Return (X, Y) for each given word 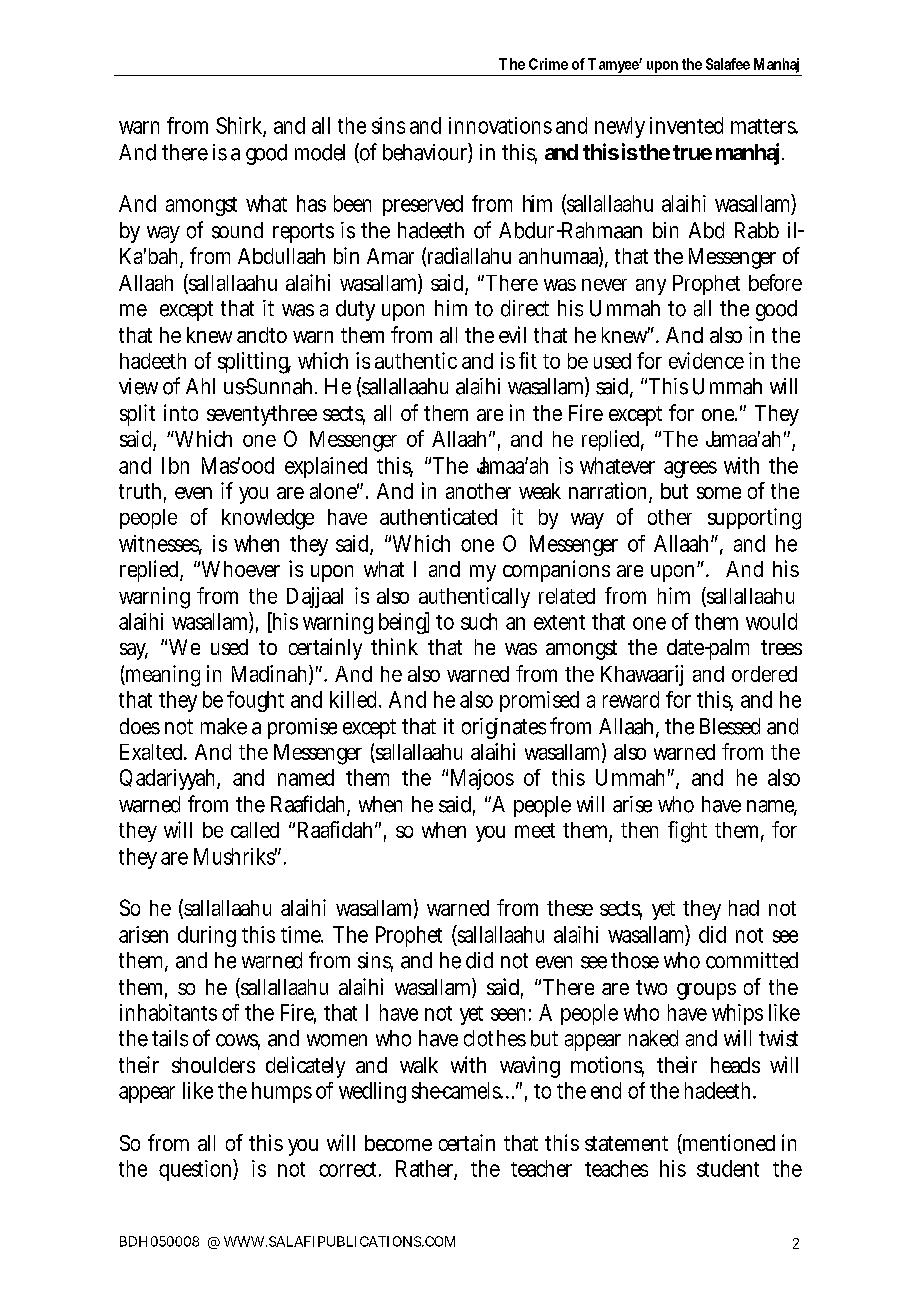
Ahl (200, 386)
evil (512, 334)
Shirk (240, 126)
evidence (706, 360)
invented (686, 125)
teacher (541, 1168)
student (728, 1168)
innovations (500, 125)
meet (535, 830)
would (771, 621)
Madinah (269, 673)
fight (687, 832)
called (255, 830)
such (479, 621)
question (195, 1170)
